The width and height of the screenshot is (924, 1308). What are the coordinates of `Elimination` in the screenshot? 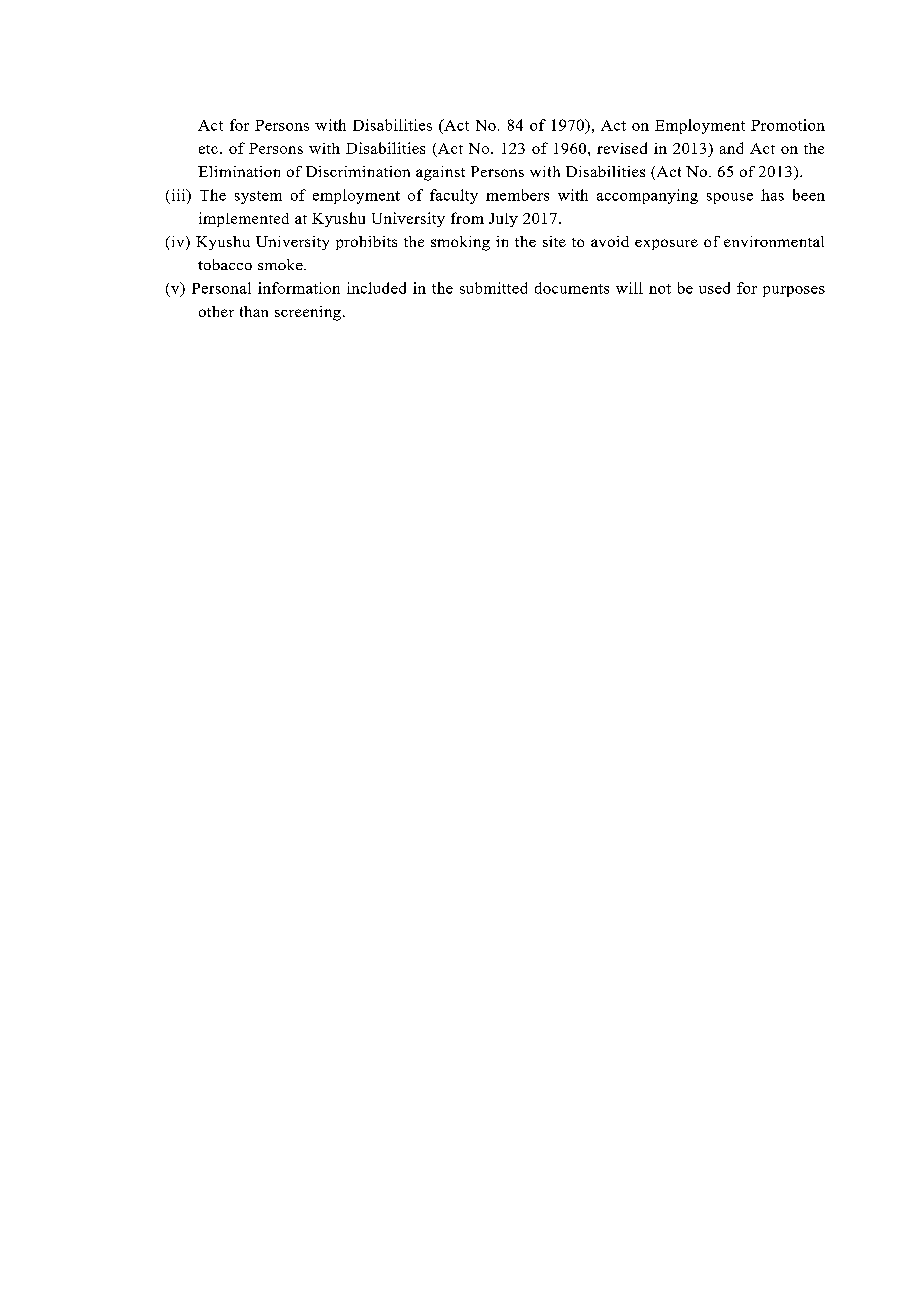 It's located at (239, 171).
